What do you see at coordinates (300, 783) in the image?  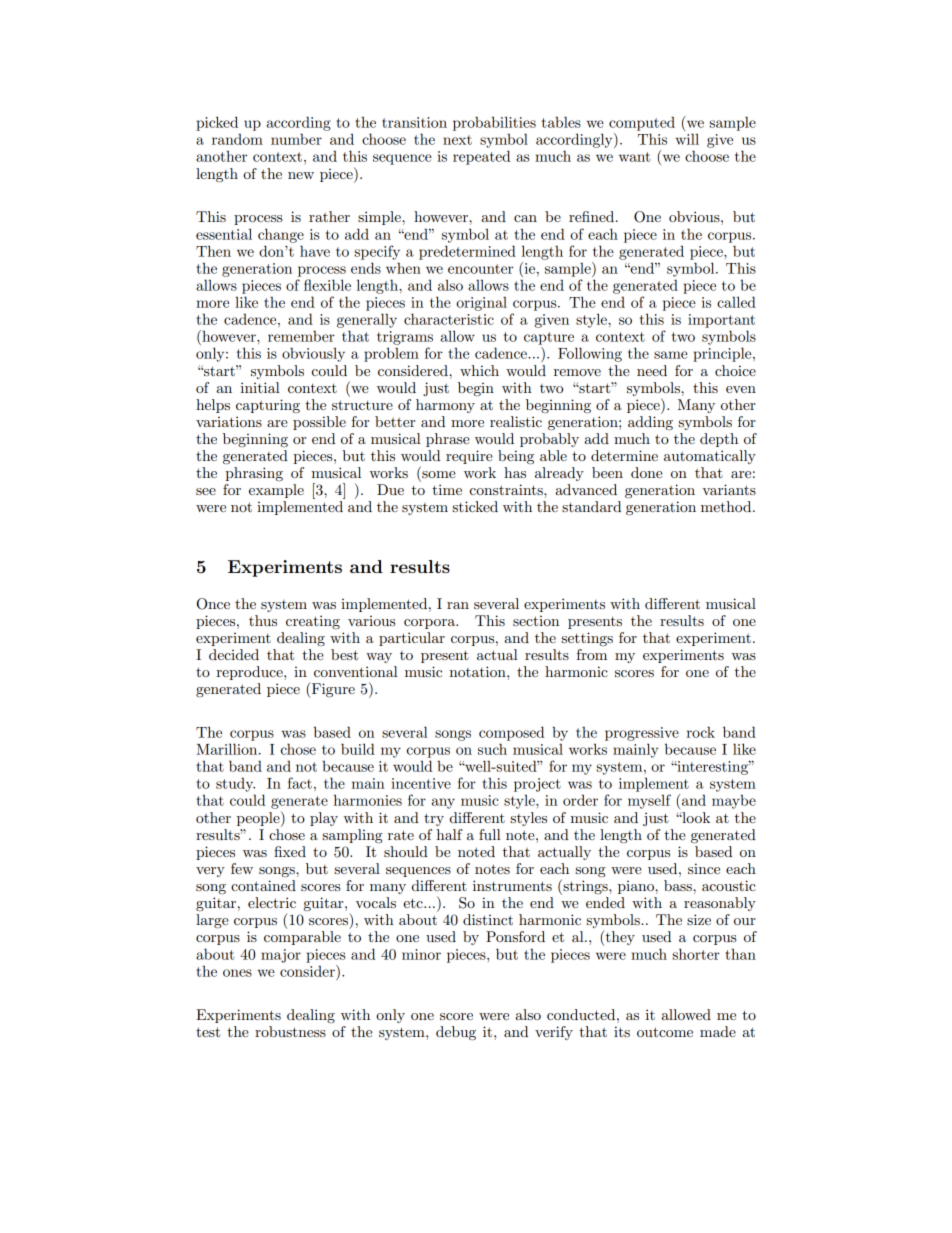 I see `fact` at bounding box center [300, 783].
